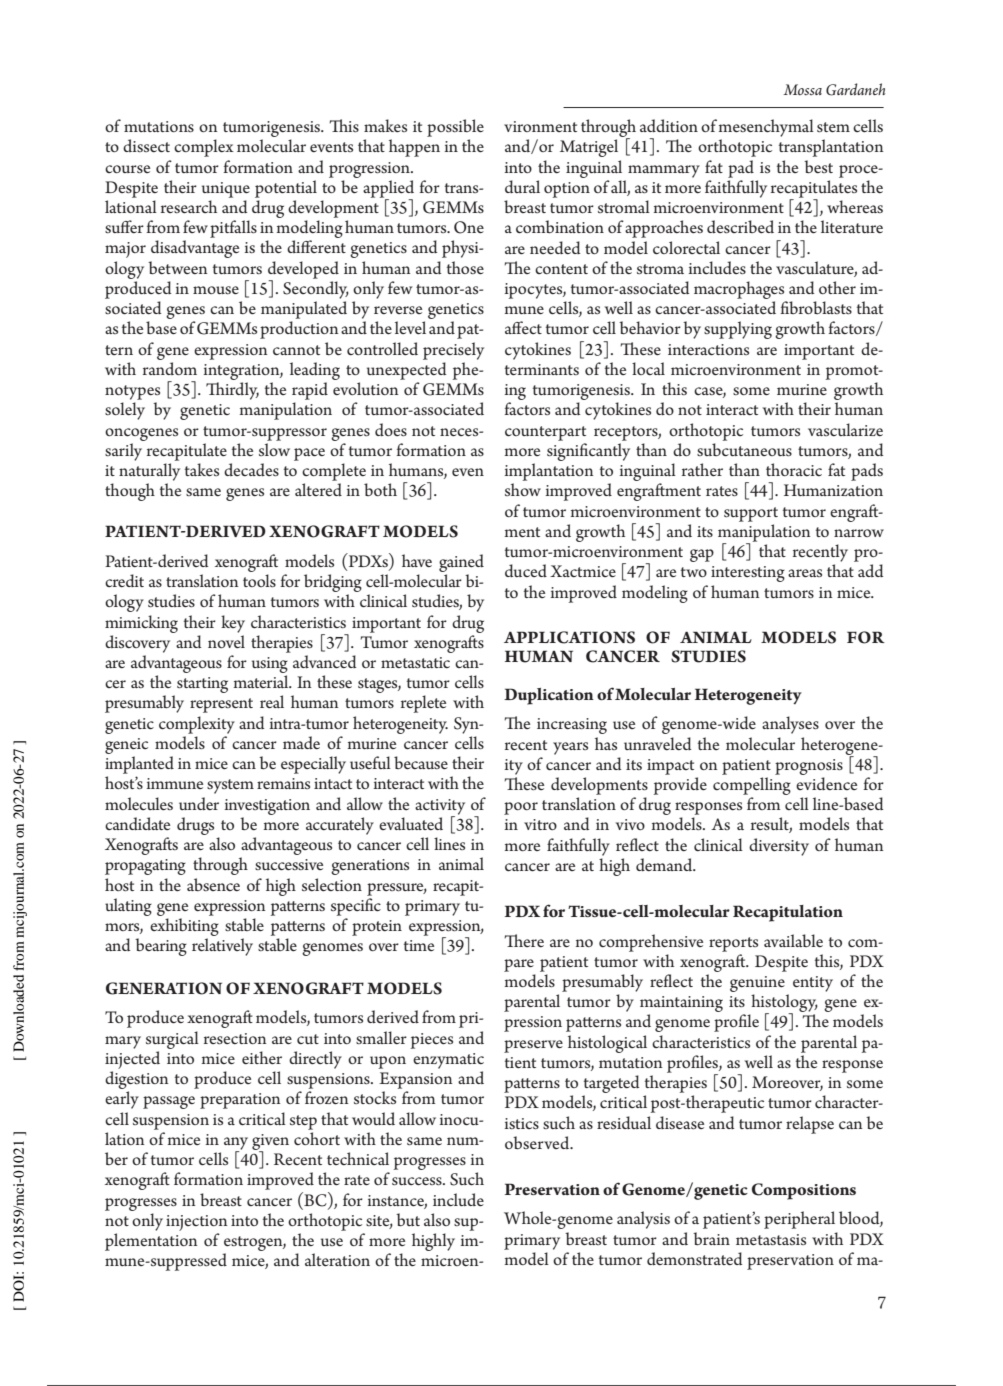  What do you see at coordinates (522, 186) in the image?
I see `dural` at bounding box center [522, 186].
